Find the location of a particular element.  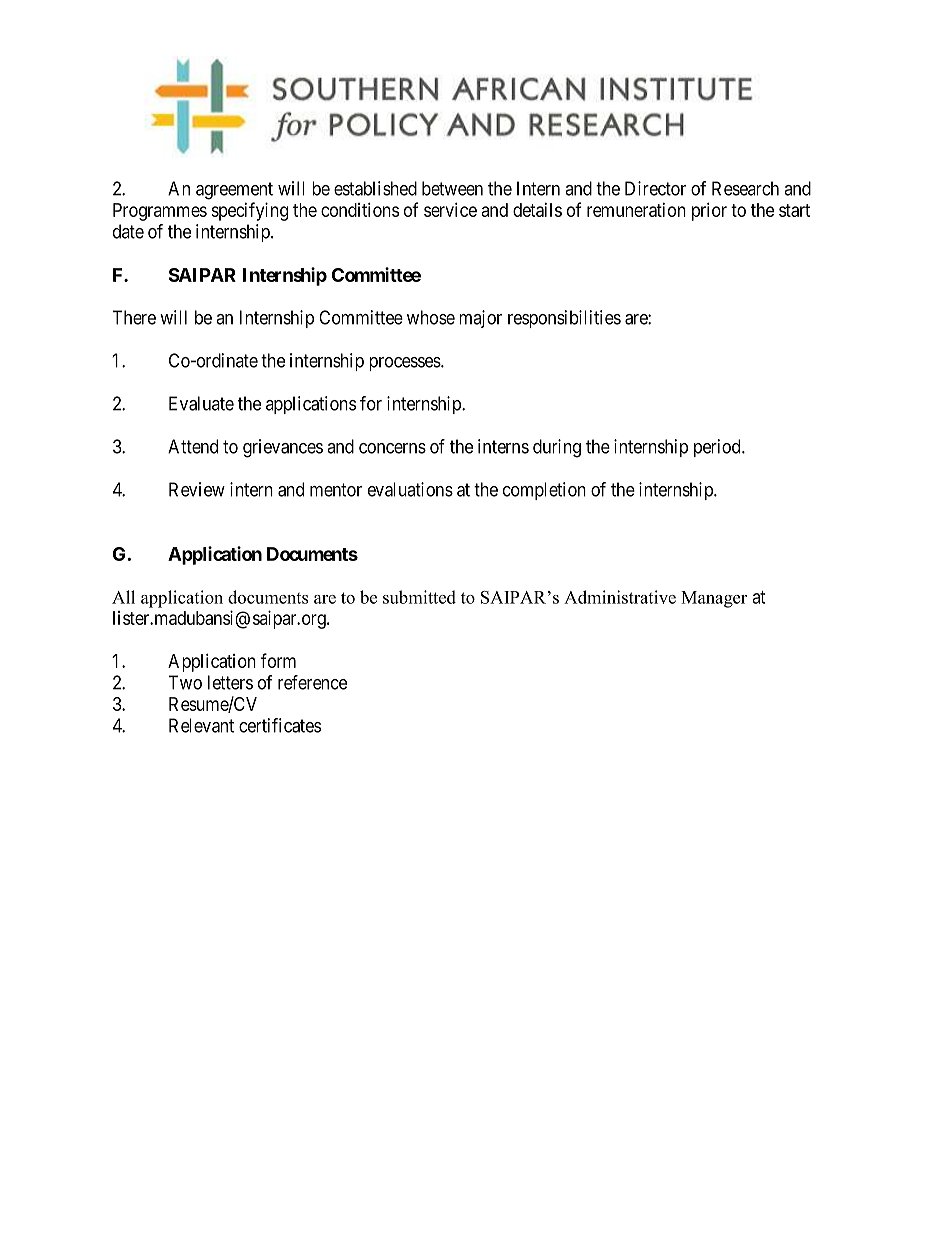

reference is located at coordinates (312, 682).
